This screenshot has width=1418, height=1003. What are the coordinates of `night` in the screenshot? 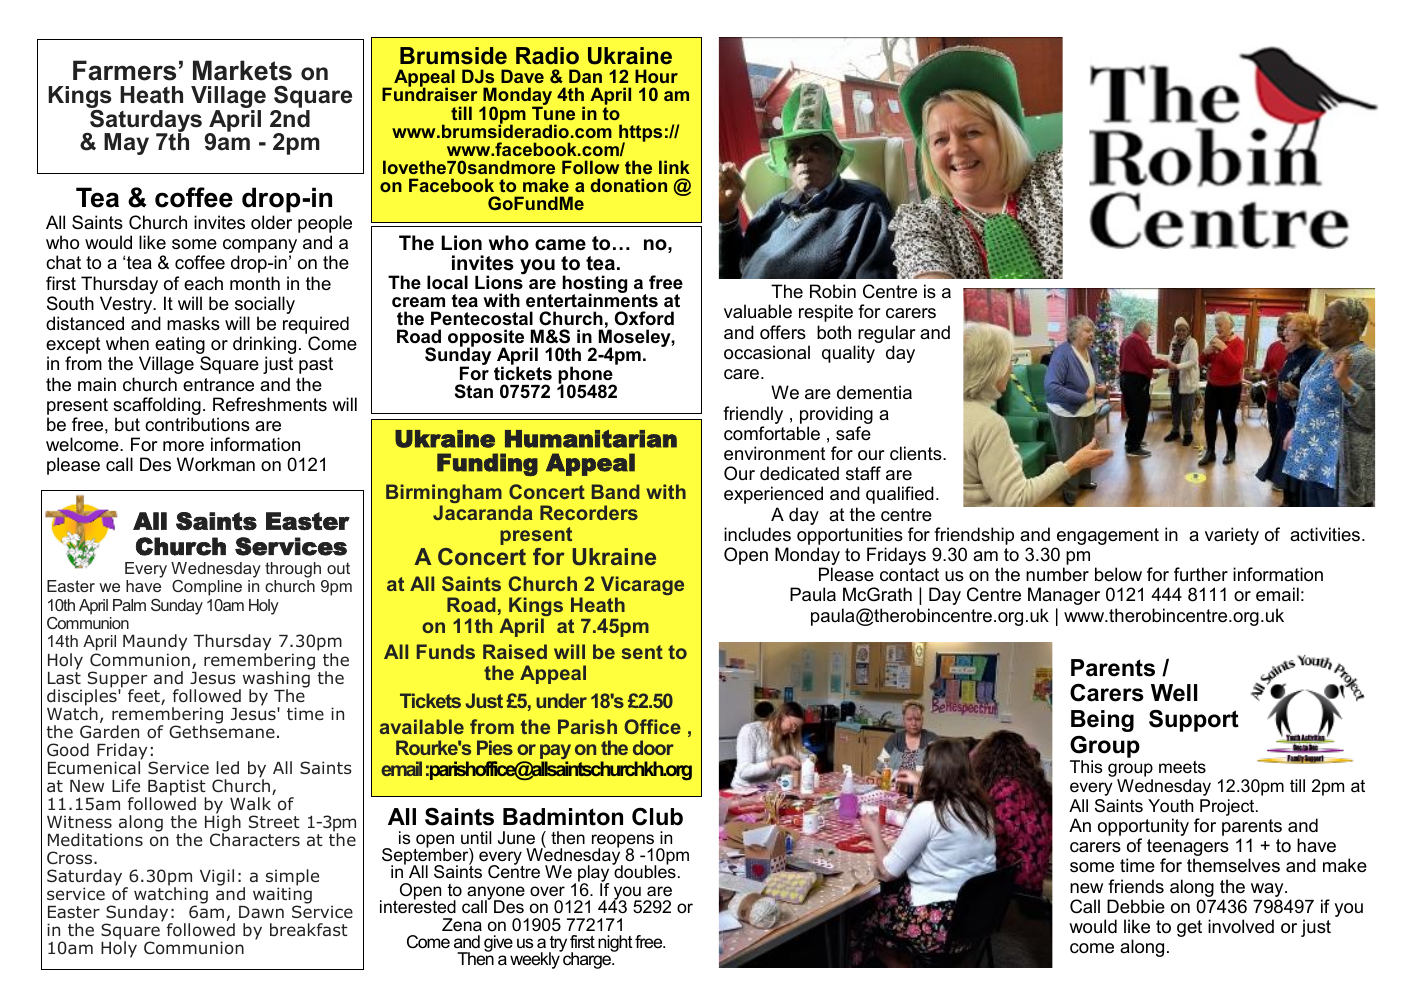 It's located at (615, 943).
